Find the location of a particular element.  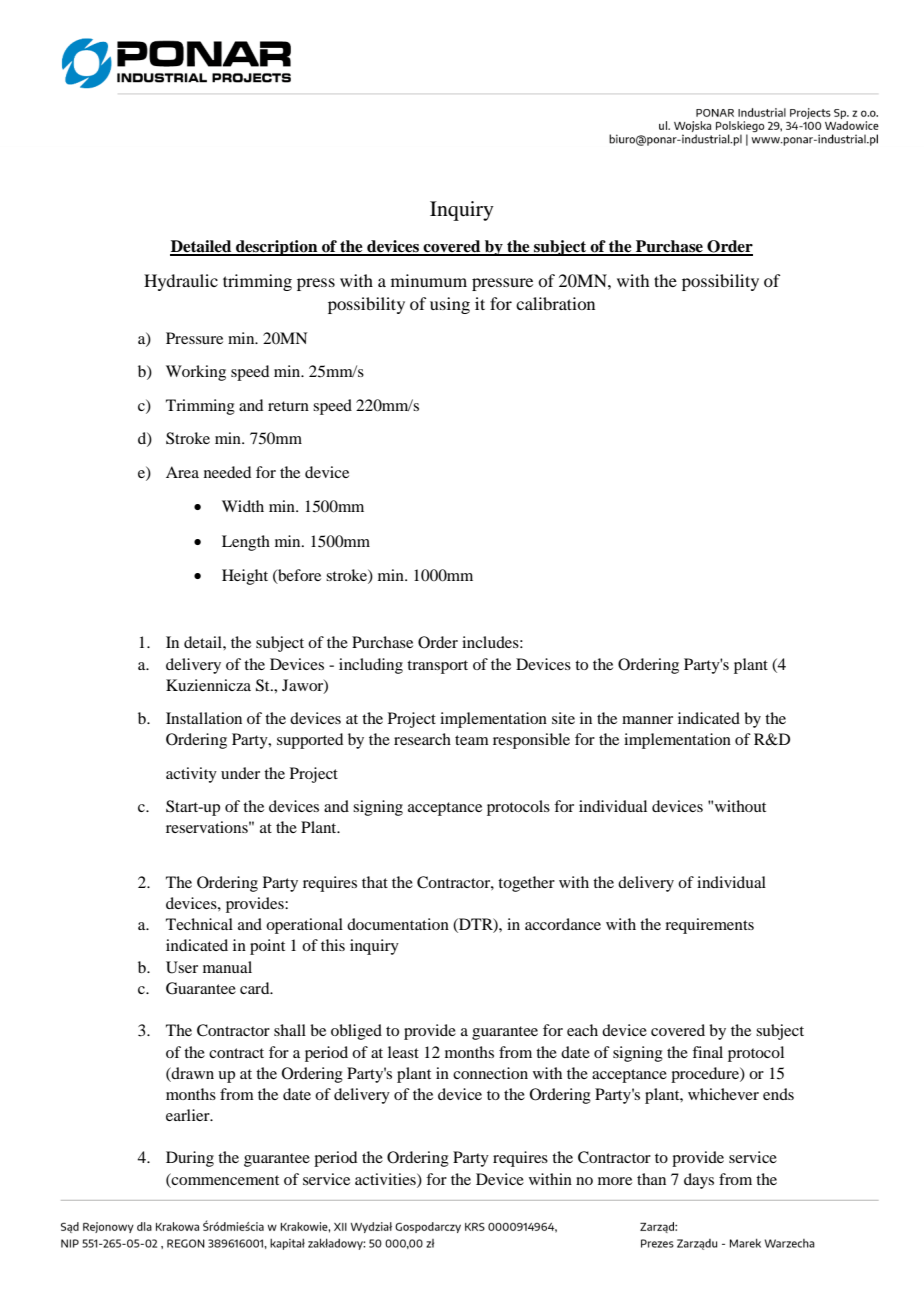

calibration is located at coordinates (555, 303).
